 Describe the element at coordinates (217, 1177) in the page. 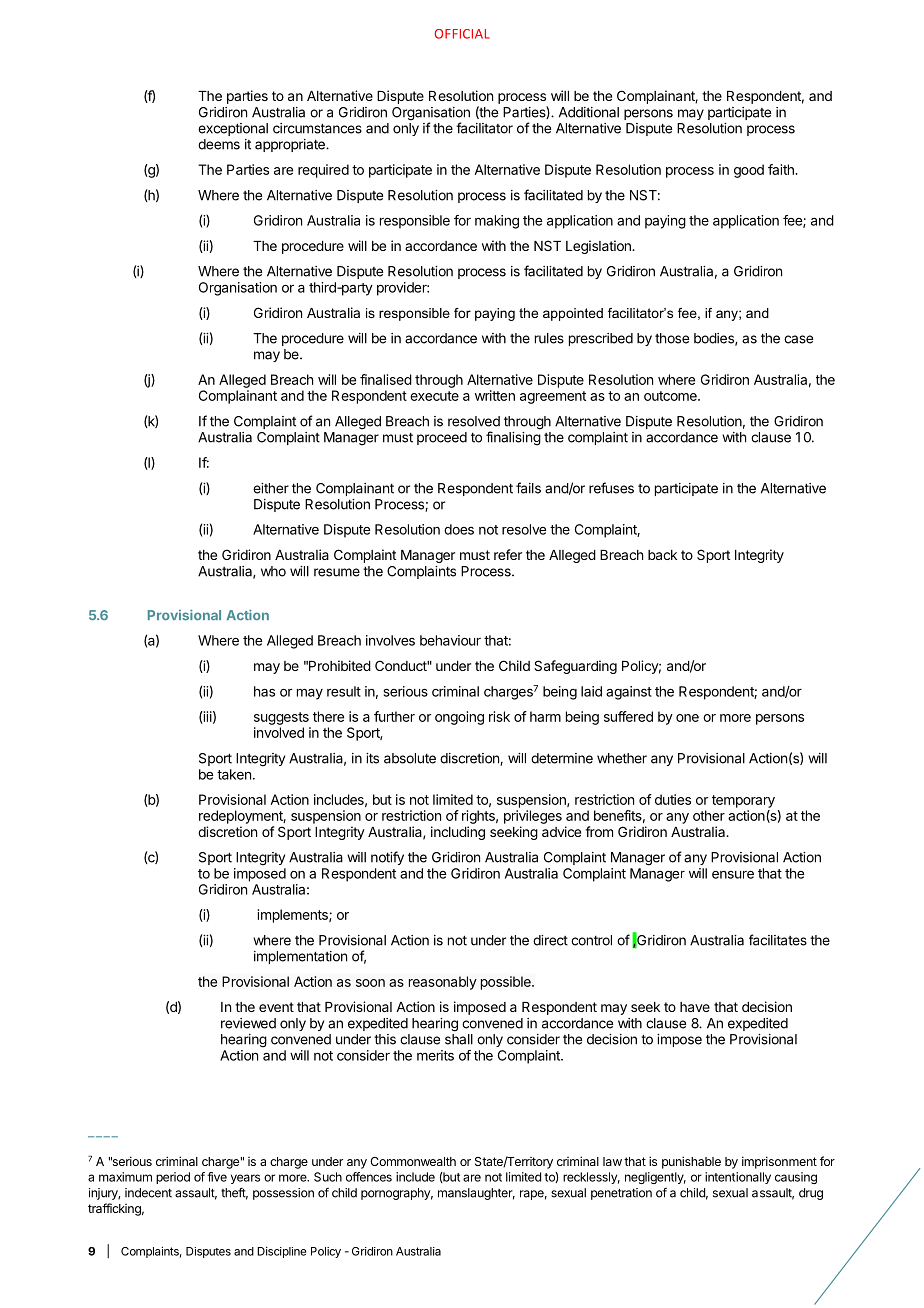

I see `five` at that location.
